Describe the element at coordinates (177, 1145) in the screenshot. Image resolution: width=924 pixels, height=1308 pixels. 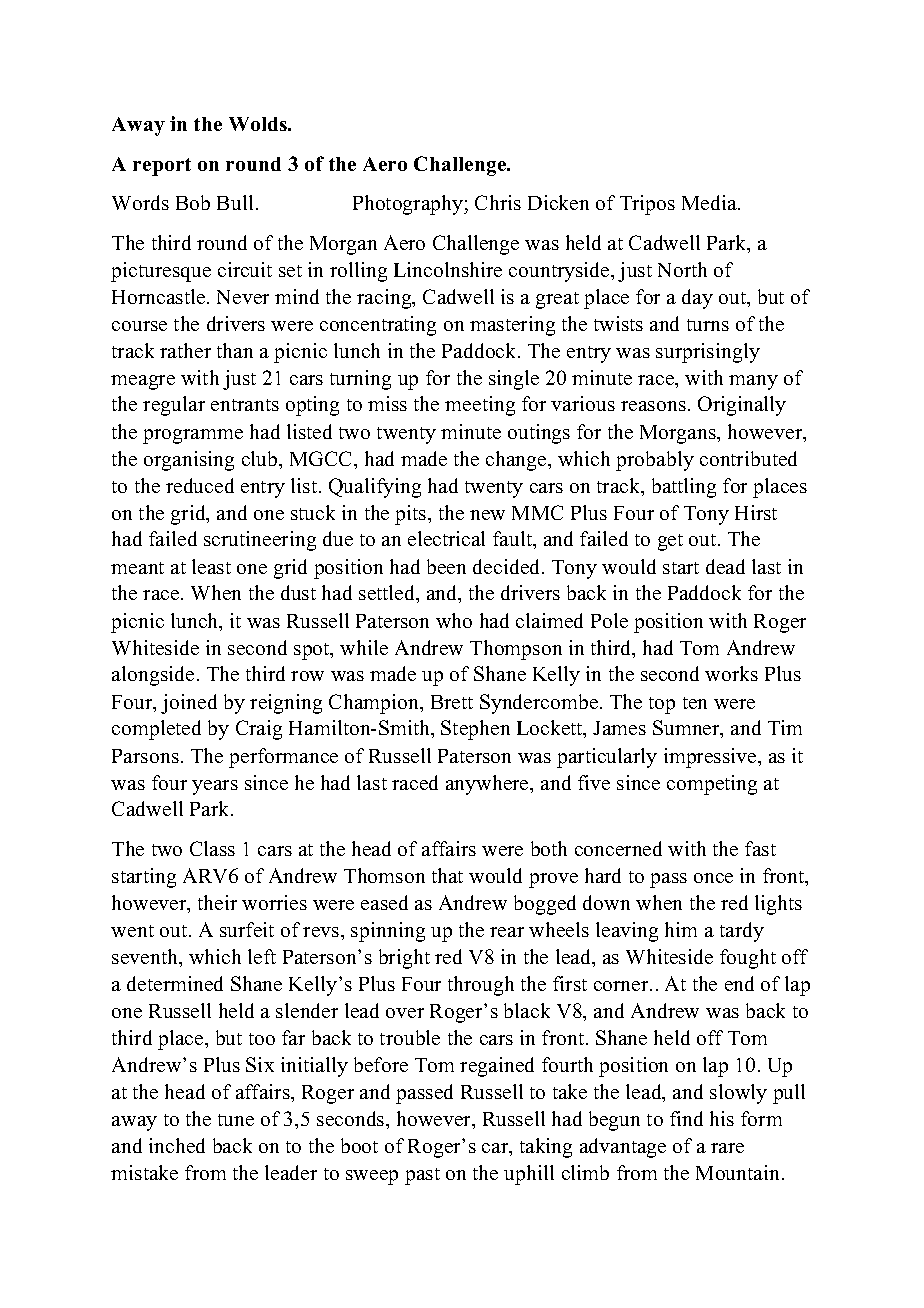
I see `inched` at that location.
